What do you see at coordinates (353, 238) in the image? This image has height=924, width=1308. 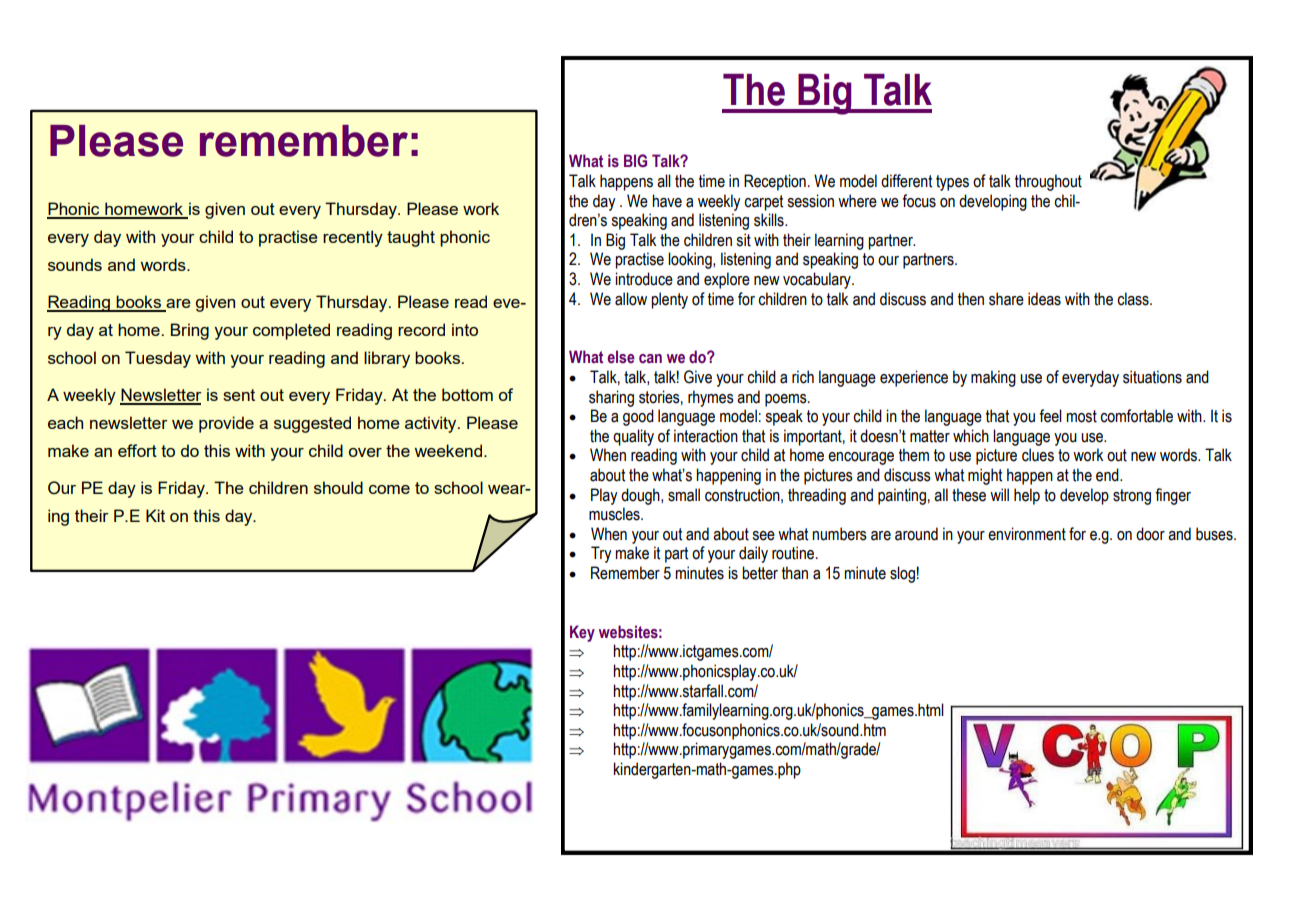 I see `recently` at bounding box center [353, 238].
